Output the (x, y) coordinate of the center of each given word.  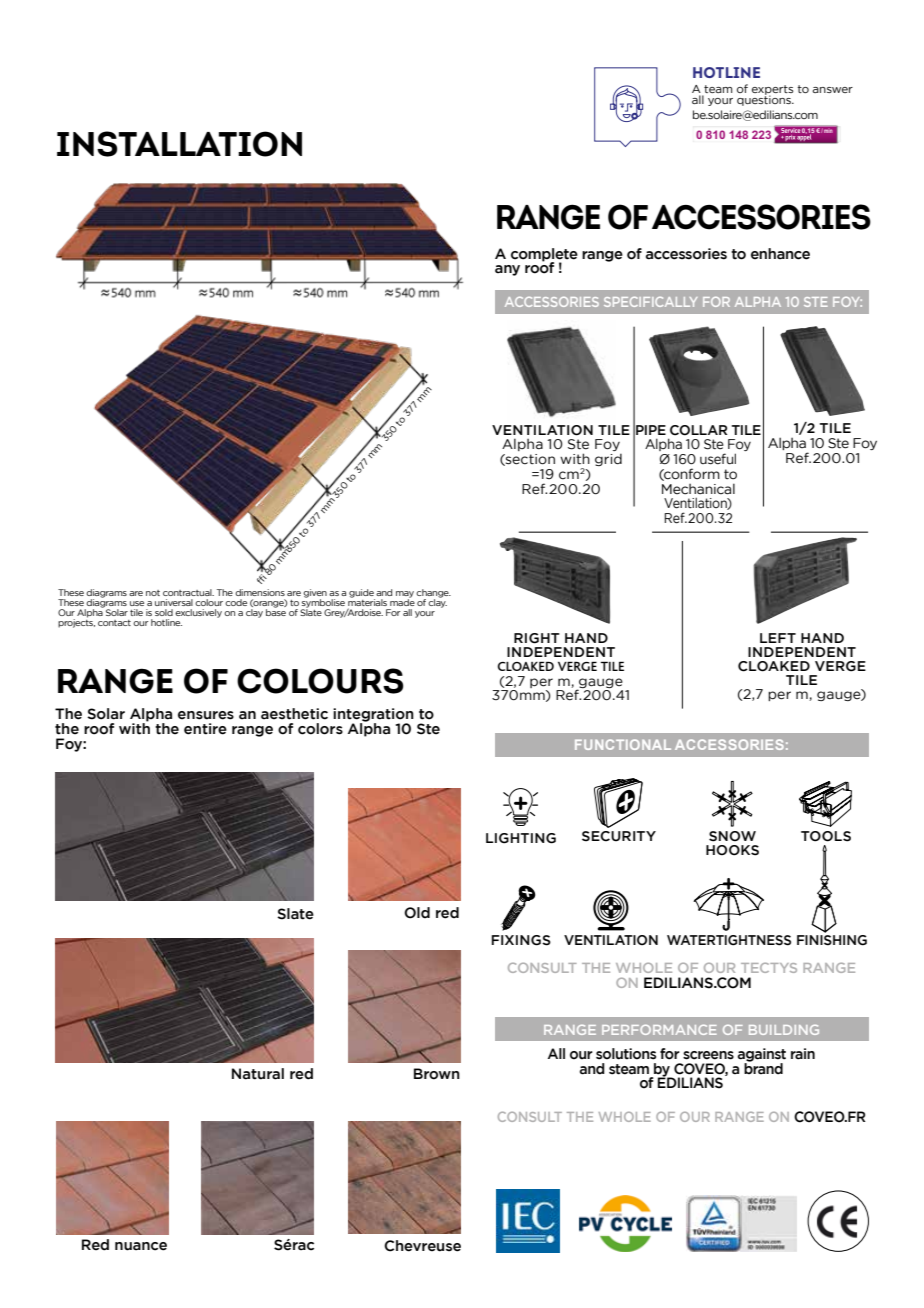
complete (544, 255)
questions (765, 100)
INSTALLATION (179, 144)
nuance (141, 1246)
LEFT (778, 638)
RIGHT (537, 638)
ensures (206, 715)
